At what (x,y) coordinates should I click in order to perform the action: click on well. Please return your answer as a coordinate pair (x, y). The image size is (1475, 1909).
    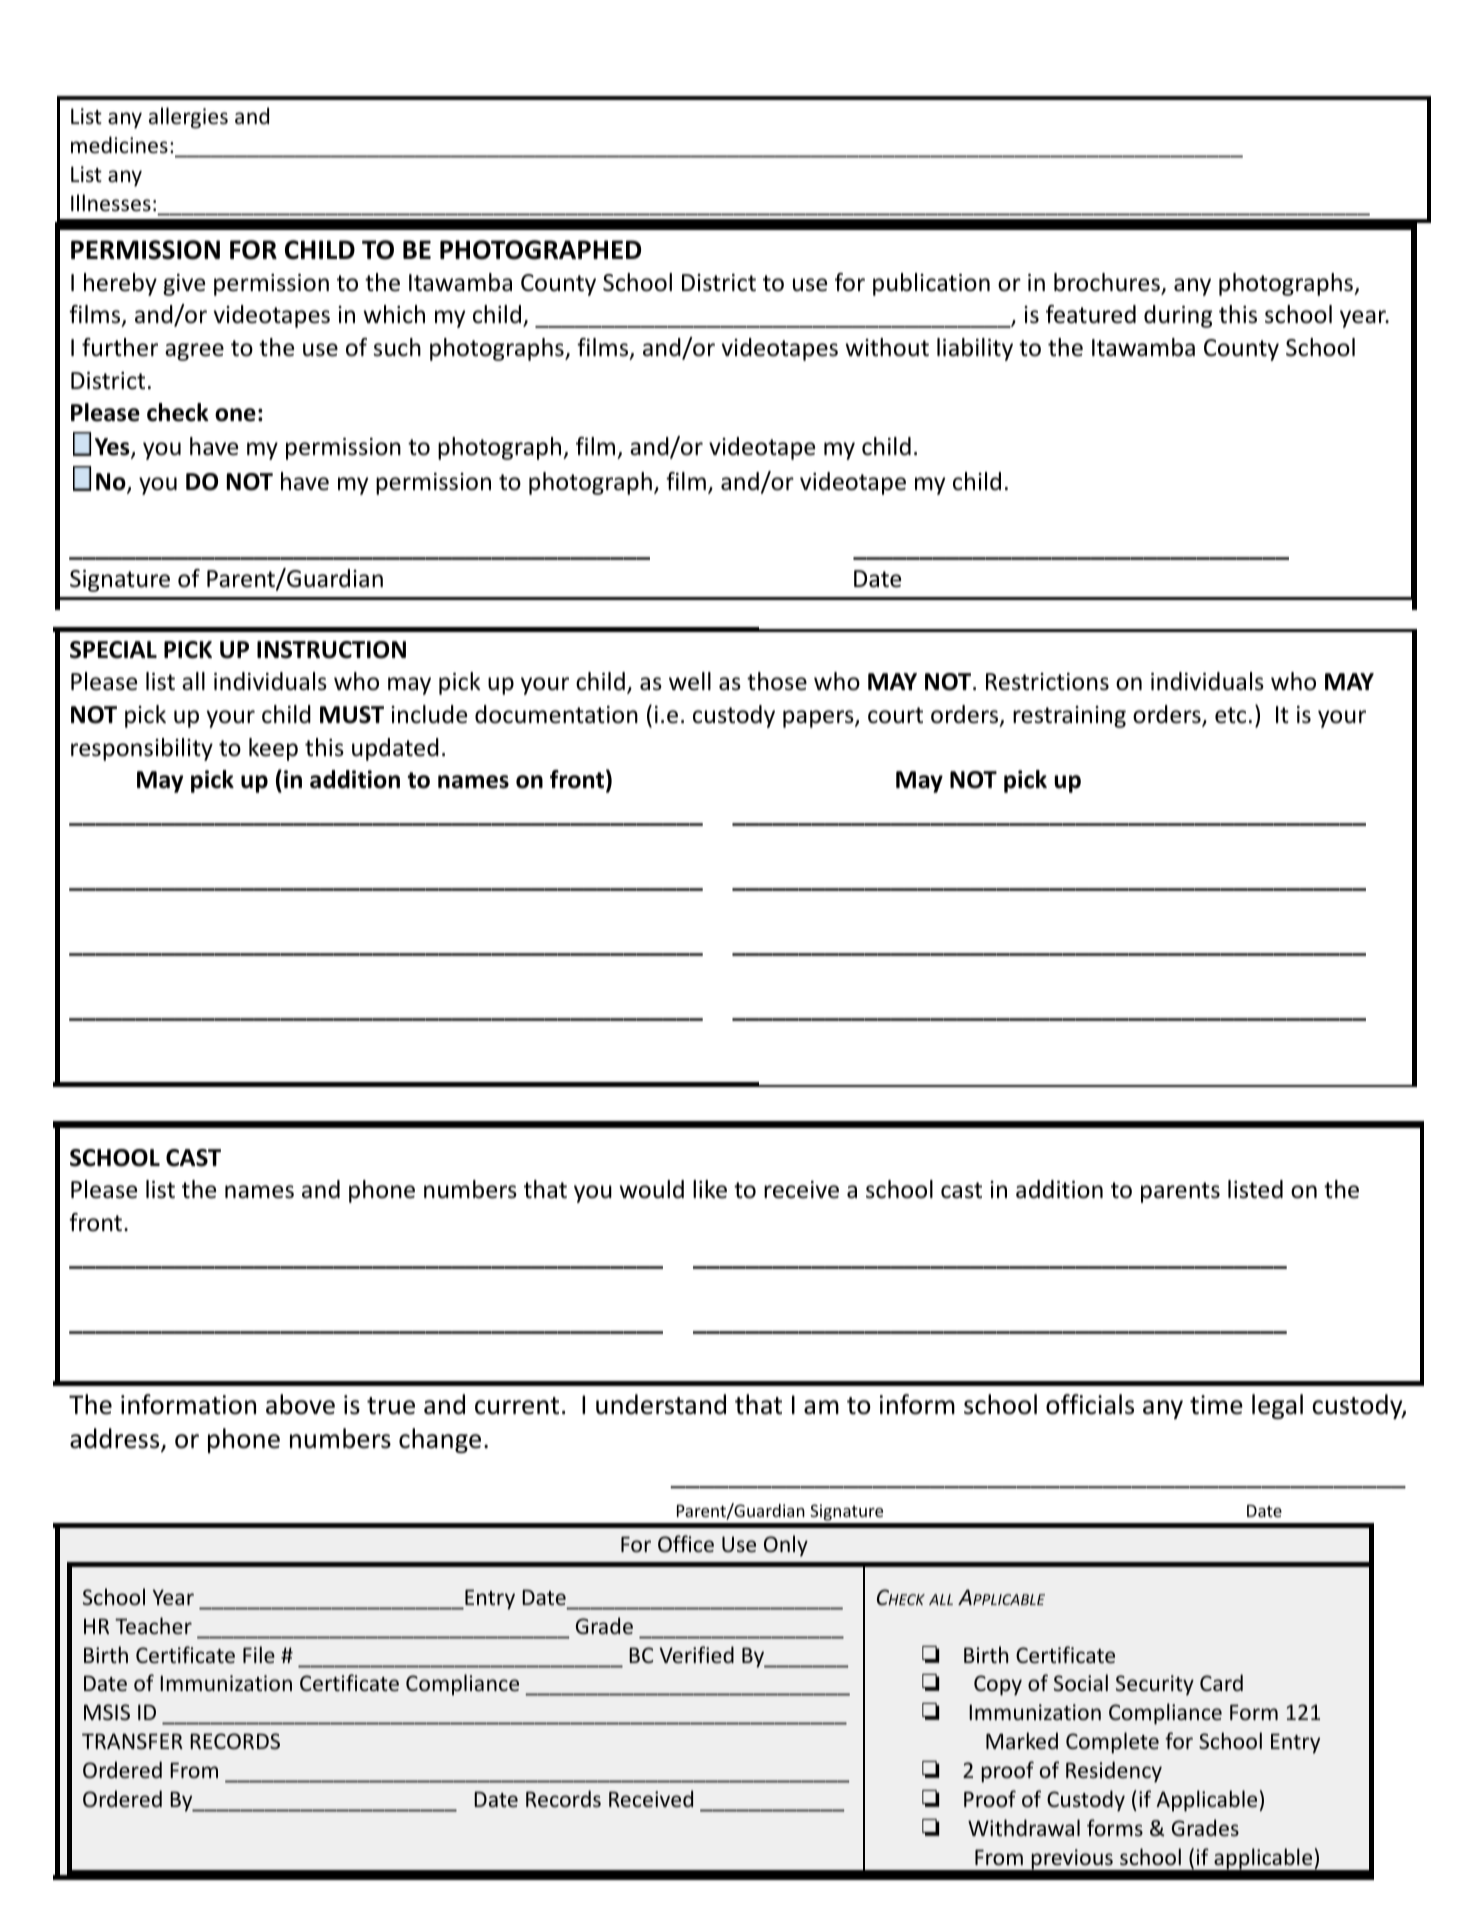
    Looking at the image, I should click on (690, 681).
